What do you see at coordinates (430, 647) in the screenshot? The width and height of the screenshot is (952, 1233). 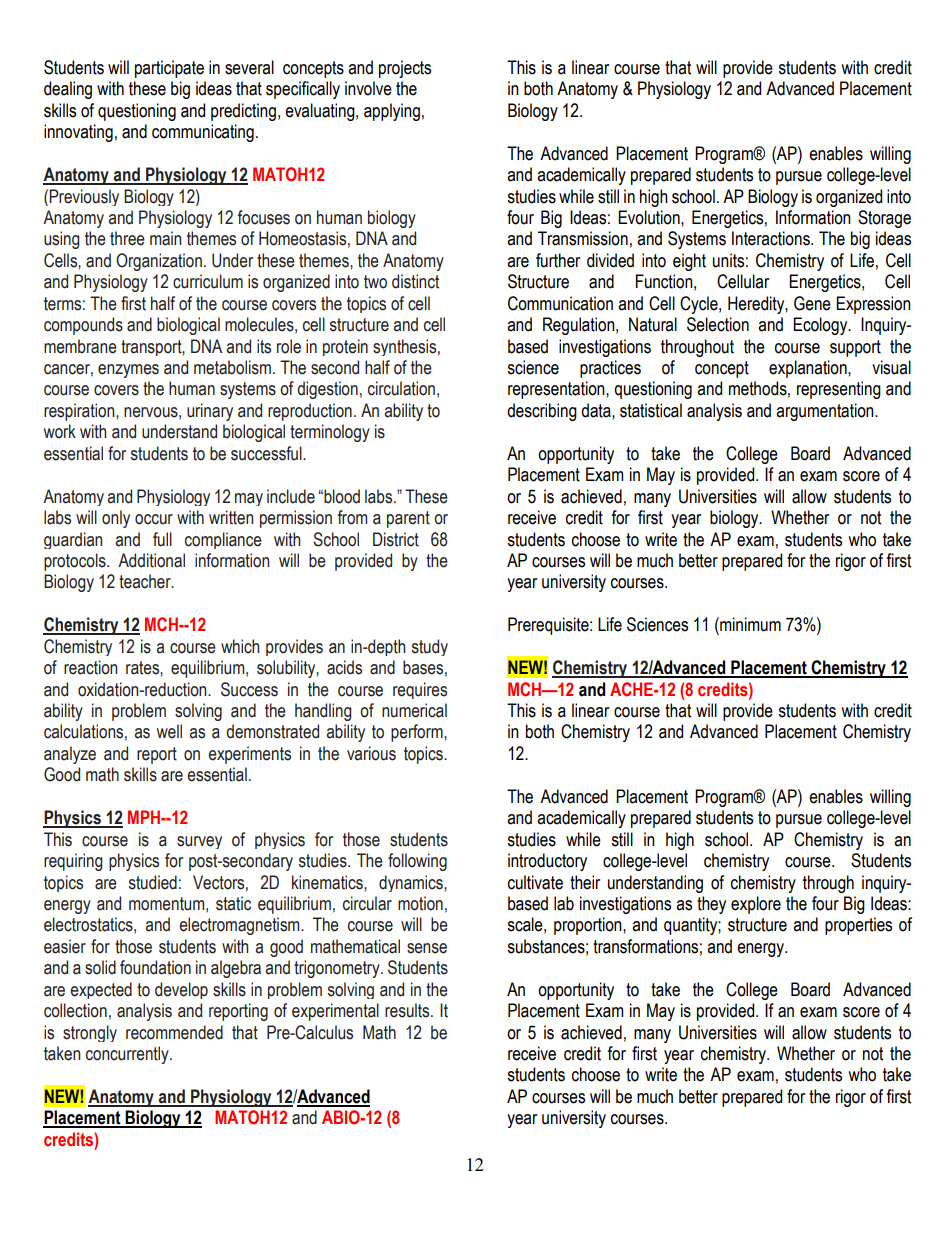 I see `study` at bounding box center [430, 647].
